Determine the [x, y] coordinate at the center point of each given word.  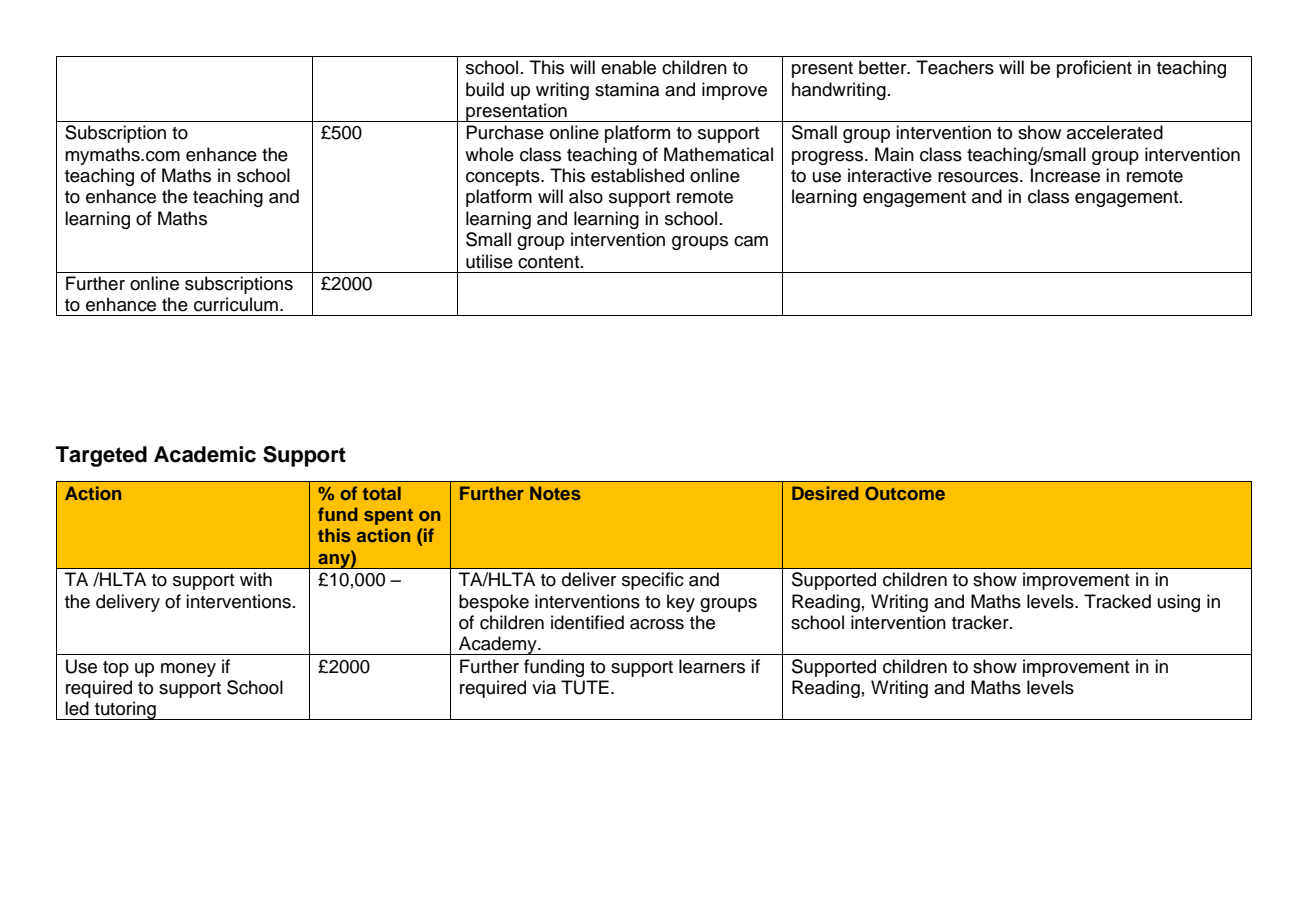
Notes [555, 493]
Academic [205, 454]
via [544, 687]
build [485, 89]
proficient [1094, 69]
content [550, 262]
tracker [981, 622]
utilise [489, 261]
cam [751, 241]
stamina [627, 89]
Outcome [905, 493]
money [188, 670]
